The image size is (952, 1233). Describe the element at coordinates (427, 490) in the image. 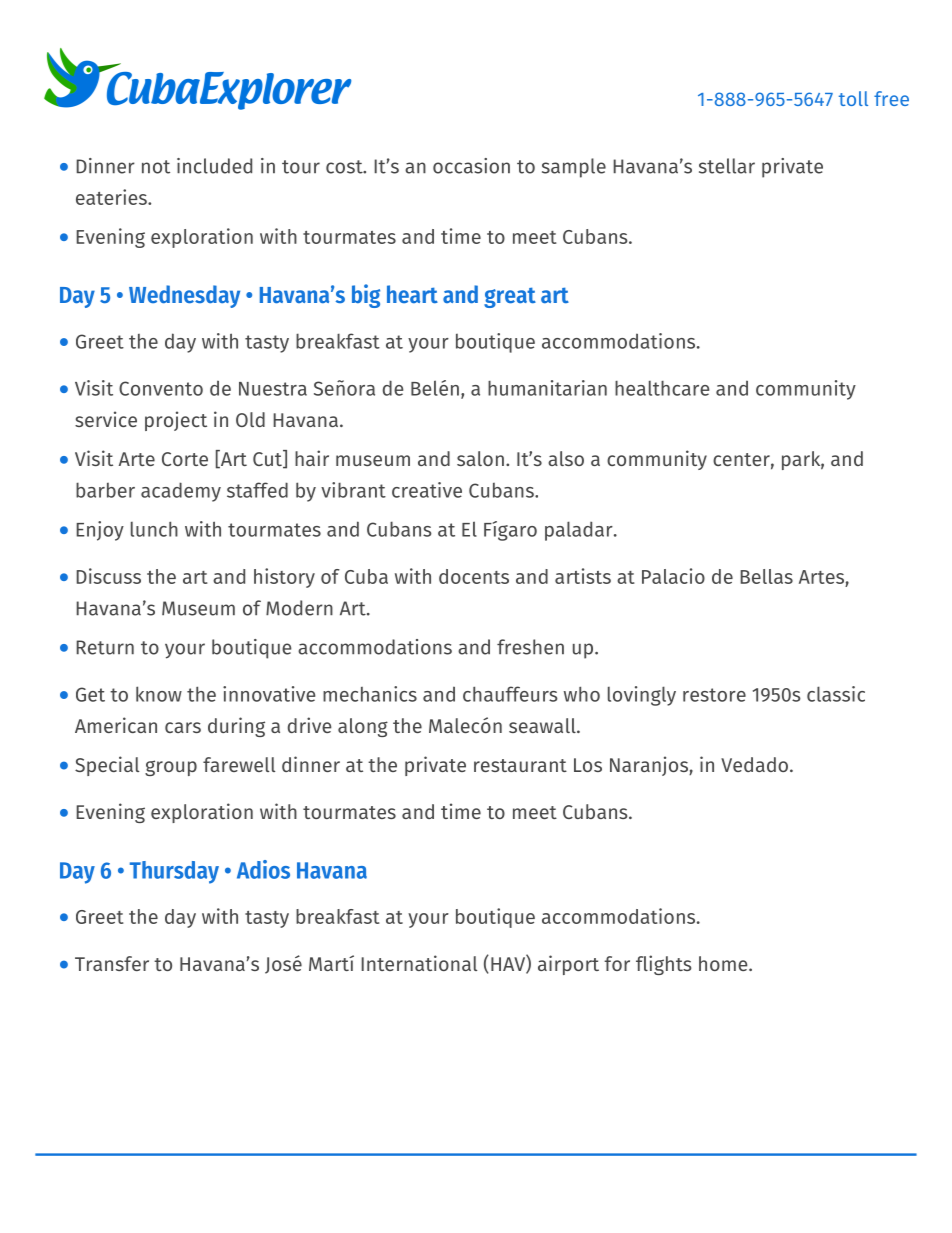

I see `creative` at that location.
